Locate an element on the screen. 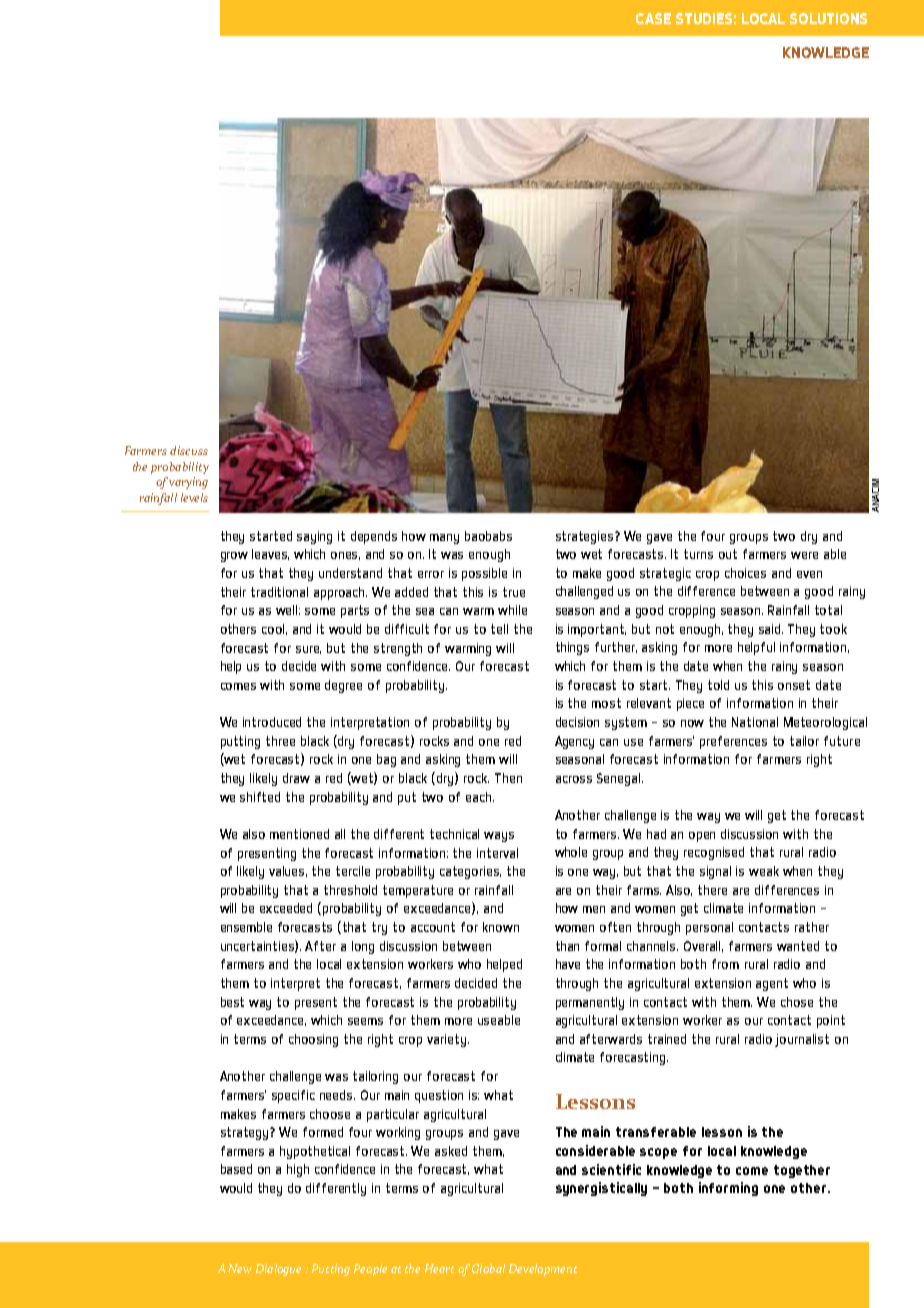 This screenshot has height=1308, width=924. solutions is located at coordinates (828, 18).
